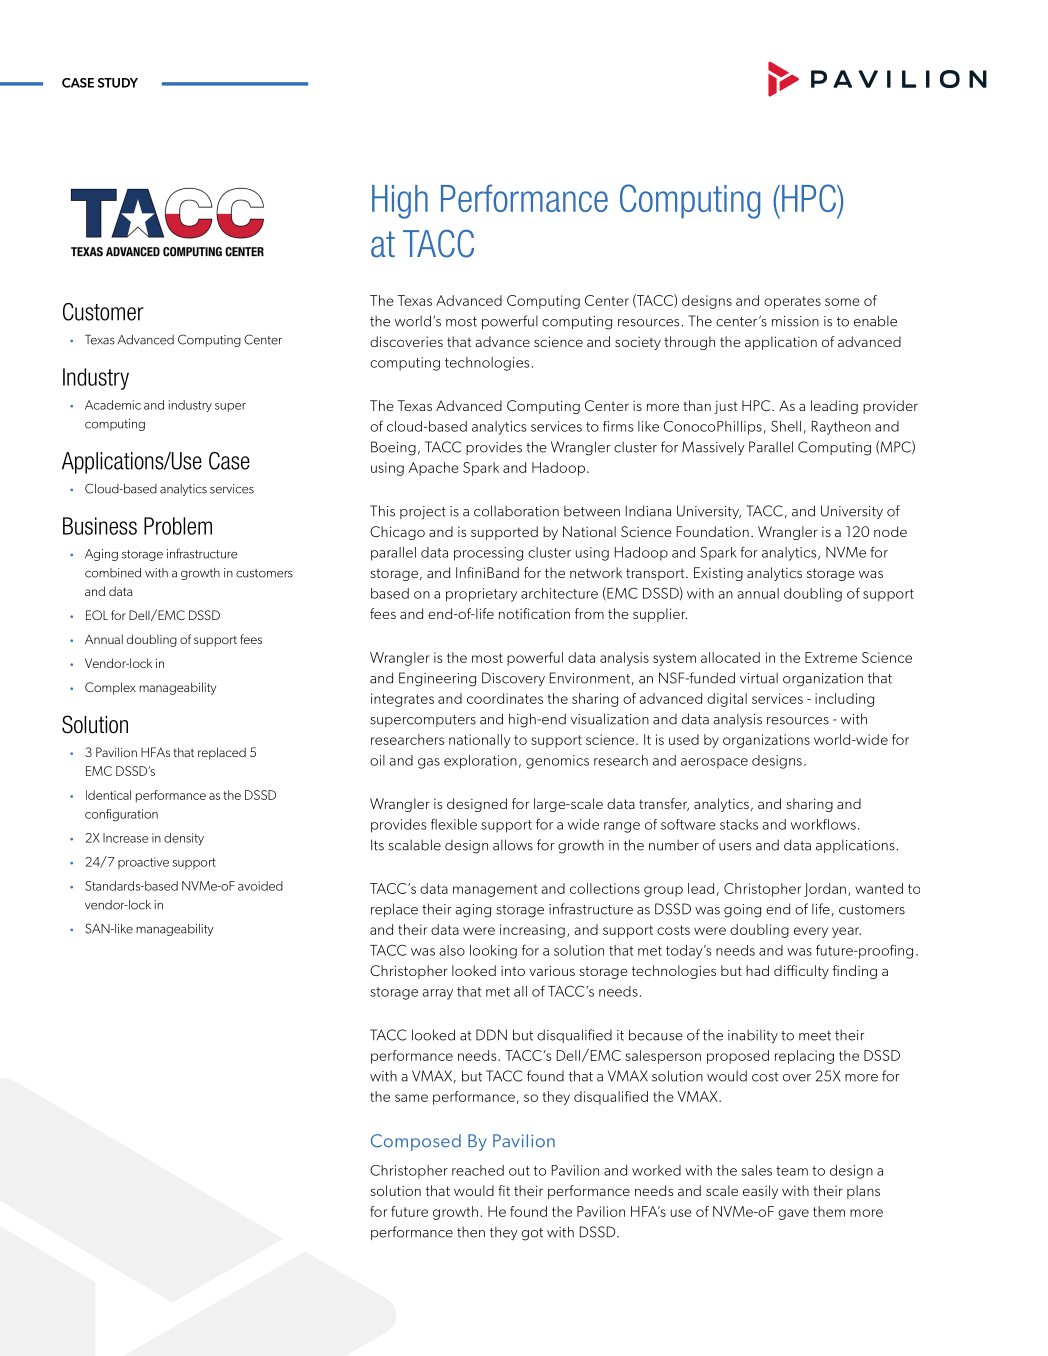  What do you see at coordinates (260, 886) in the screenshot?
I see `avoided` at bounding box center [260, 886].
